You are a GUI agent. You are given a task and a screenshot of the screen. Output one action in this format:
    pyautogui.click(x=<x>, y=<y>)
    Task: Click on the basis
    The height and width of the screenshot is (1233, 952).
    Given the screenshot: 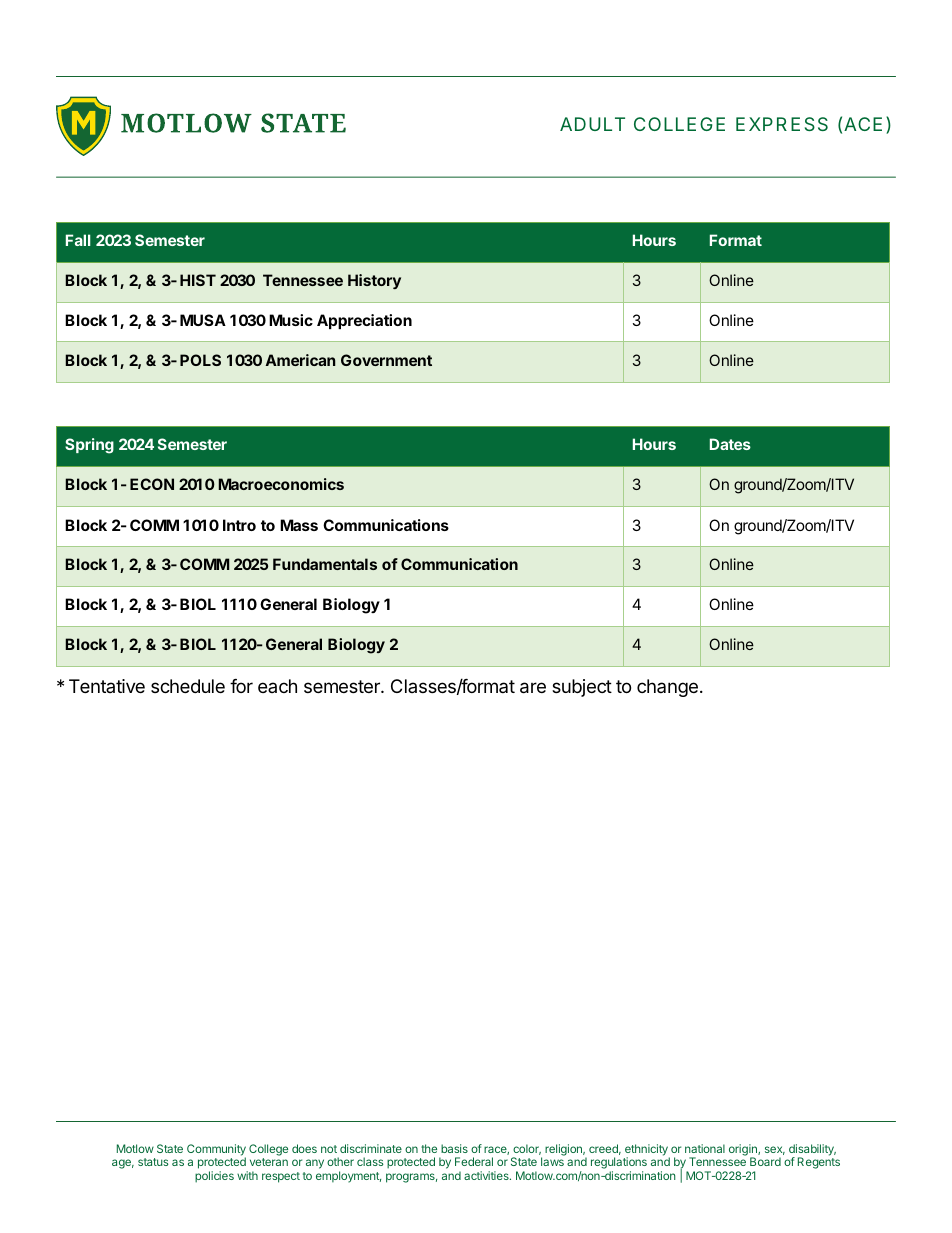 What is the action you would take?
    pyautogui.click(x=454, y=1148)
